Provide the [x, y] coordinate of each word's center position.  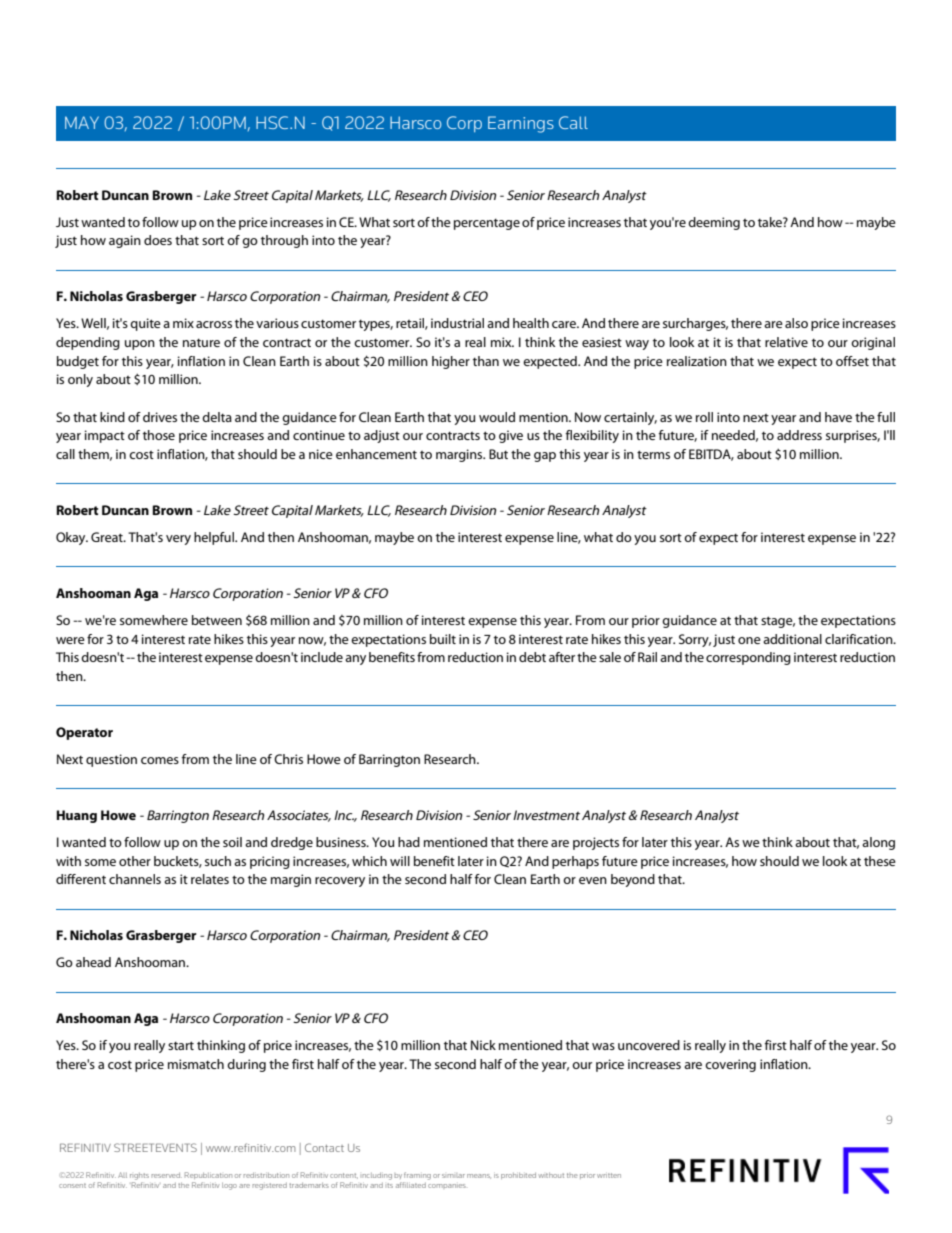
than [486, 361]
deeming [714, 223]
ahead [93, 962]
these [880, 861]
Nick [483, 1045]
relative [786, 342]
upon [140, 345]
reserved [166, 1175]
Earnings [521, 124]
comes [160, 760]
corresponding [748, 658]
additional [792, 639]
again [125, 241]
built [443, 639]
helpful [215, 538]
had [409, 842]
